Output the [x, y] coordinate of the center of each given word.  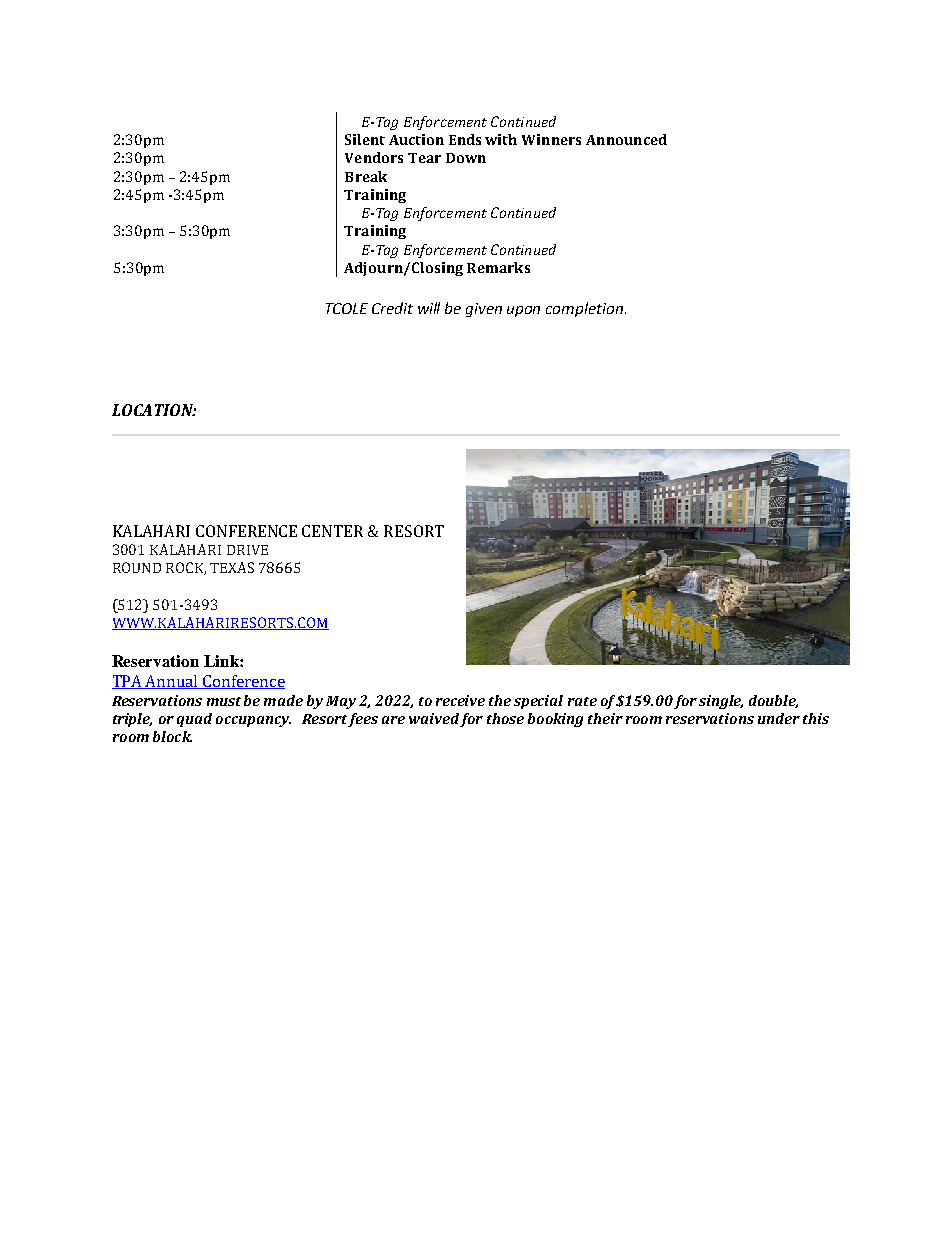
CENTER [332, 531]
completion [584, 309]
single [721, 702]
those [505, 718]
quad [194, 720]
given [484, 310]
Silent [365, 139]
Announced [626, 139]
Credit [392, 308]
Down [466, 158]
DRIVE [247, 550]
